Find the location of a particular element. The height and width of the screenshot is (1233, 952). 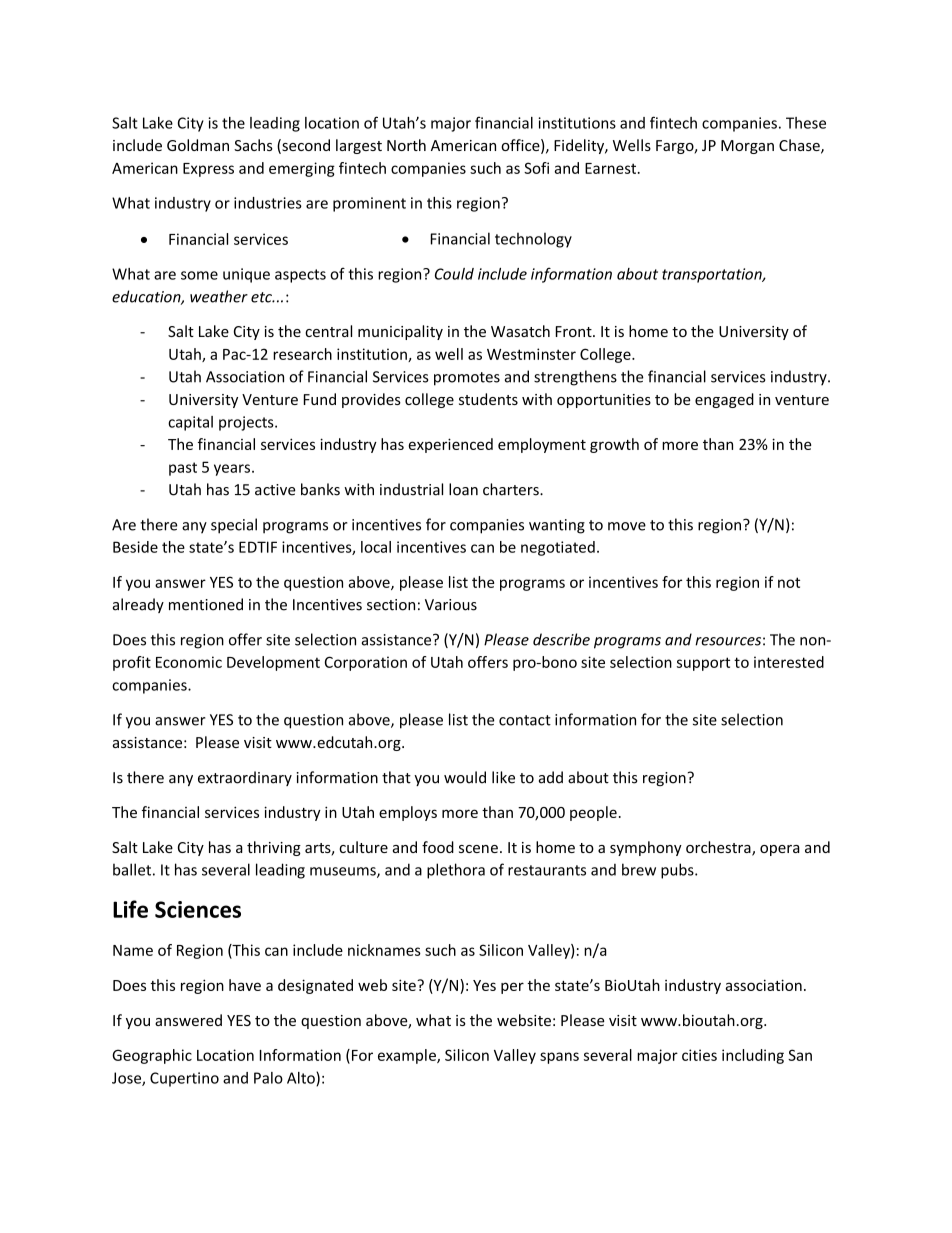

Morgan is located at coordinates (747, 147).
